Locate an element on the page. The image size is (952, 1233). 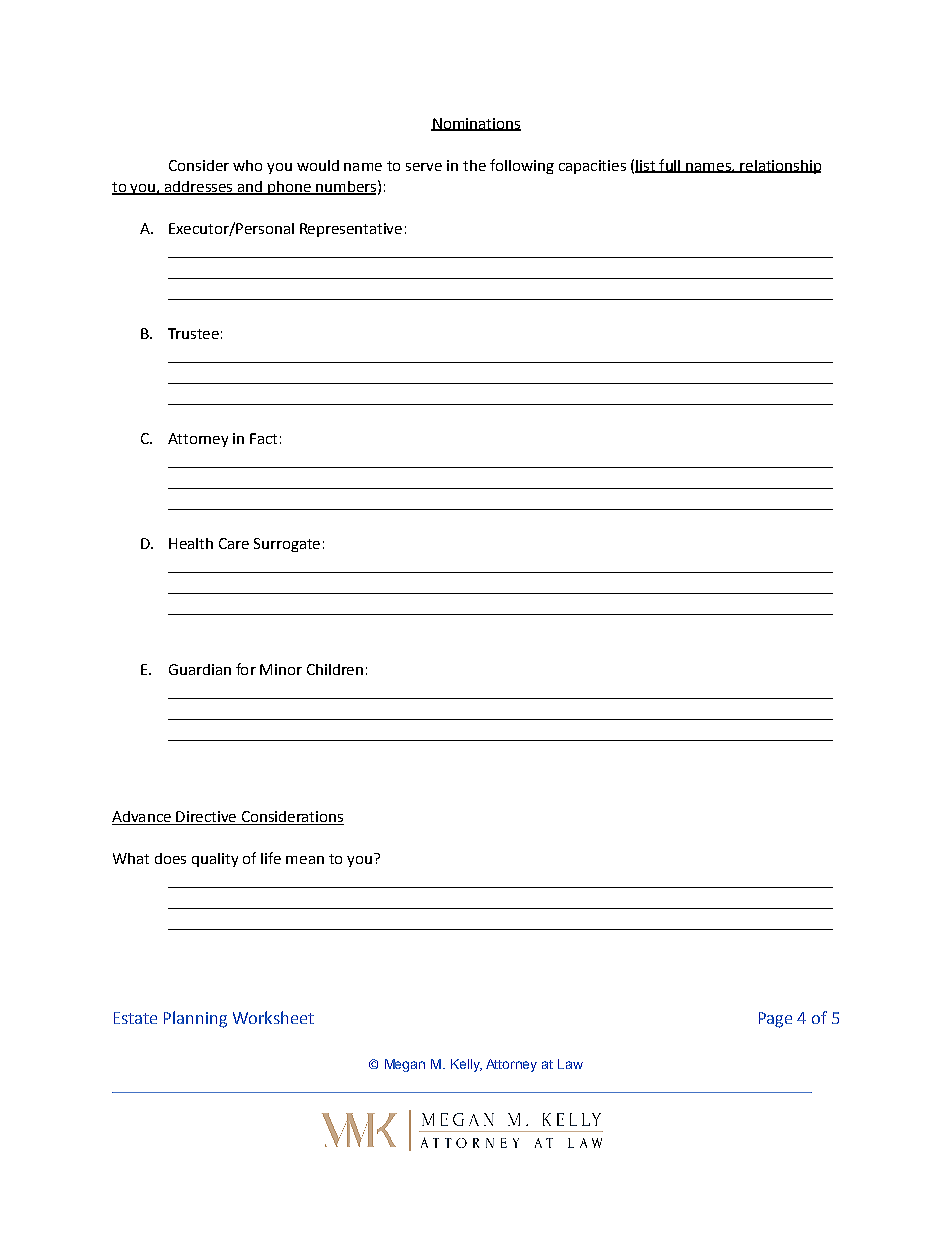
Page is located at coordinates (775, 1020).
